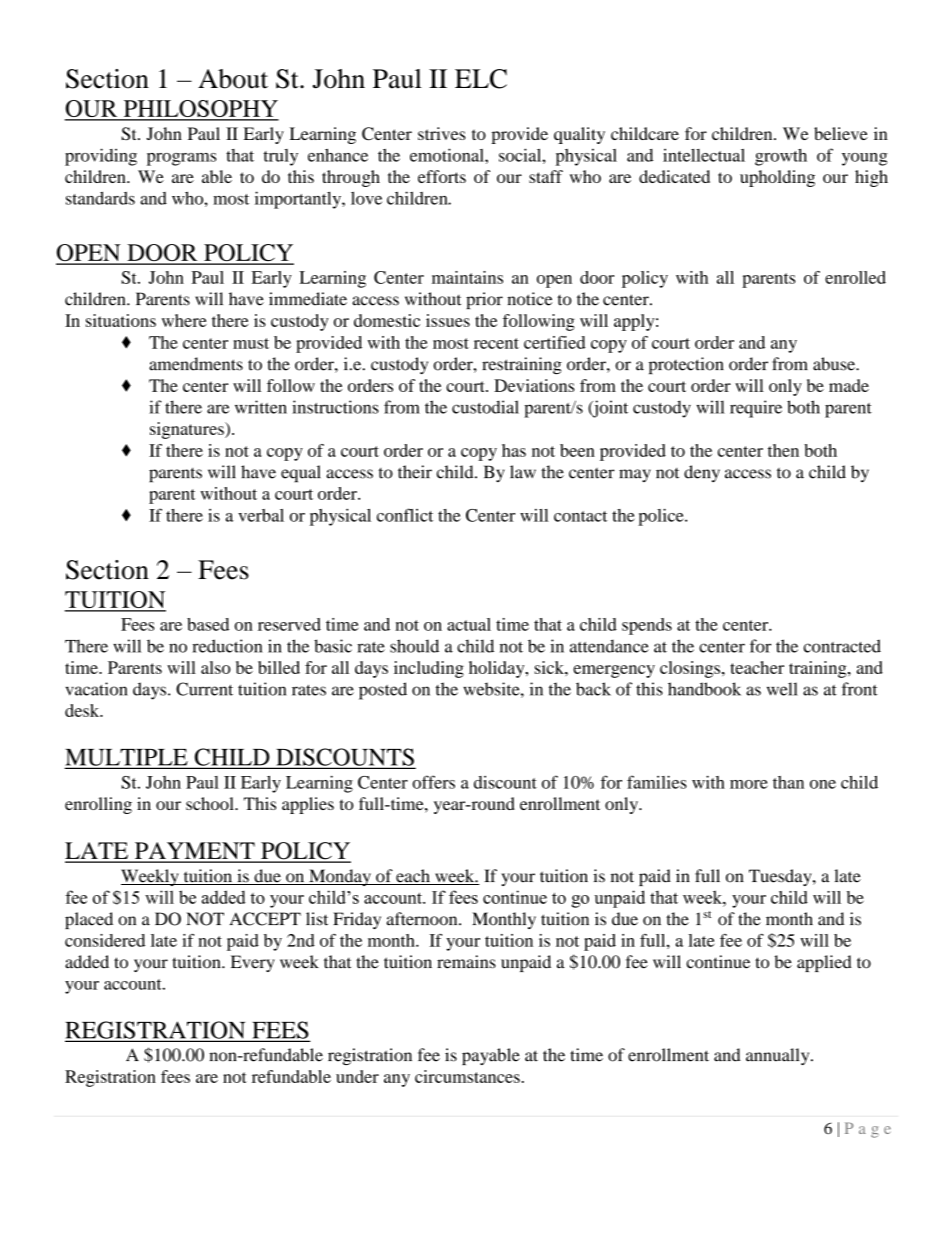 Image resolution: width=952 pixels, height=1233 pixels. What do you see at coordinates (756, 409) in the image?
I see `require` at bounding box center [756, 409].
